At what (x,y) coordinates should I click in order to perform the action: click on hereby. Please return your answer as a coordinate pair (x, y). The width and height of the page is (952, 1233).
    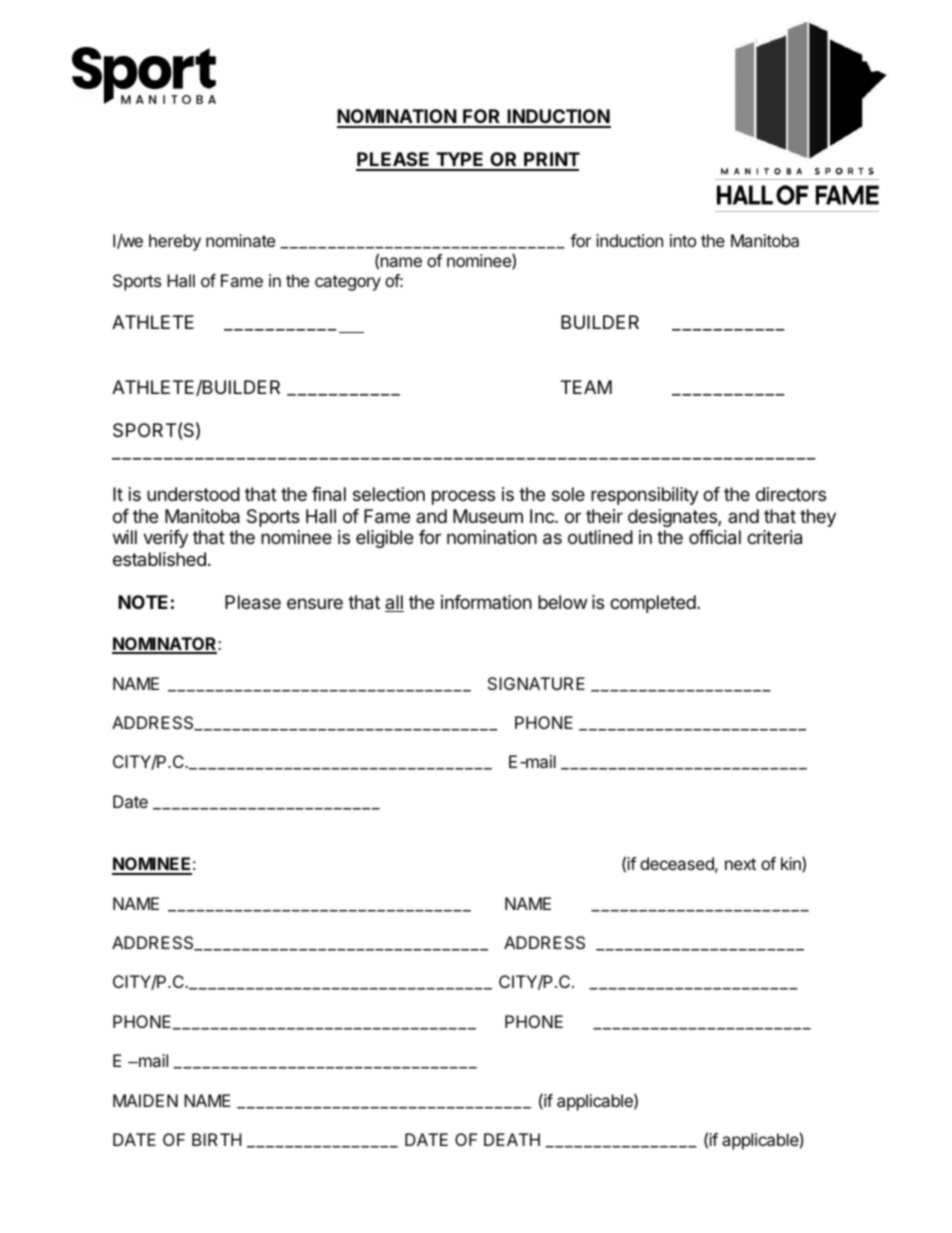
    Looking at the image, I should click on (175, 242).
